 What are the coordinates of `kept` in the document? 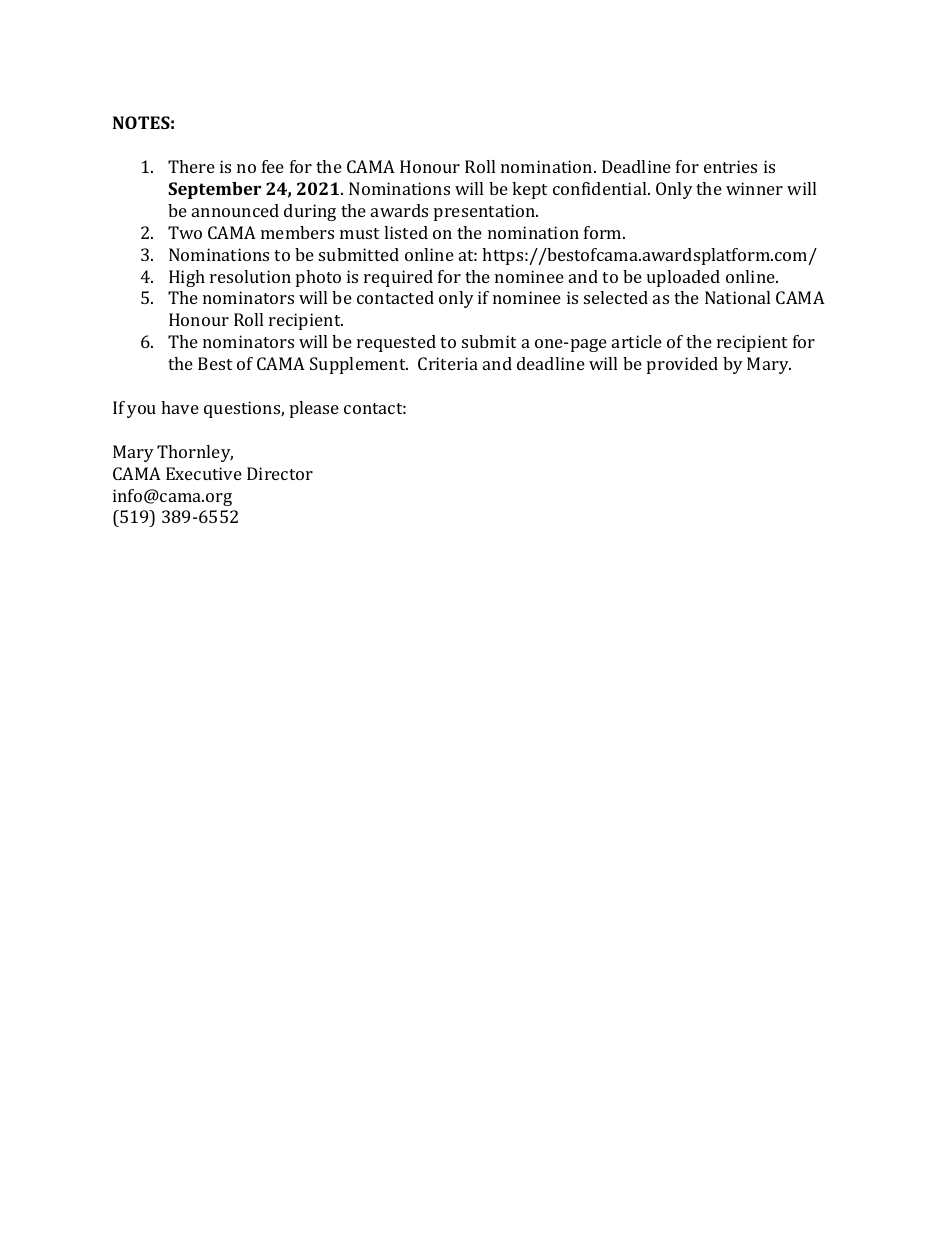 It's located at (529, 190).
